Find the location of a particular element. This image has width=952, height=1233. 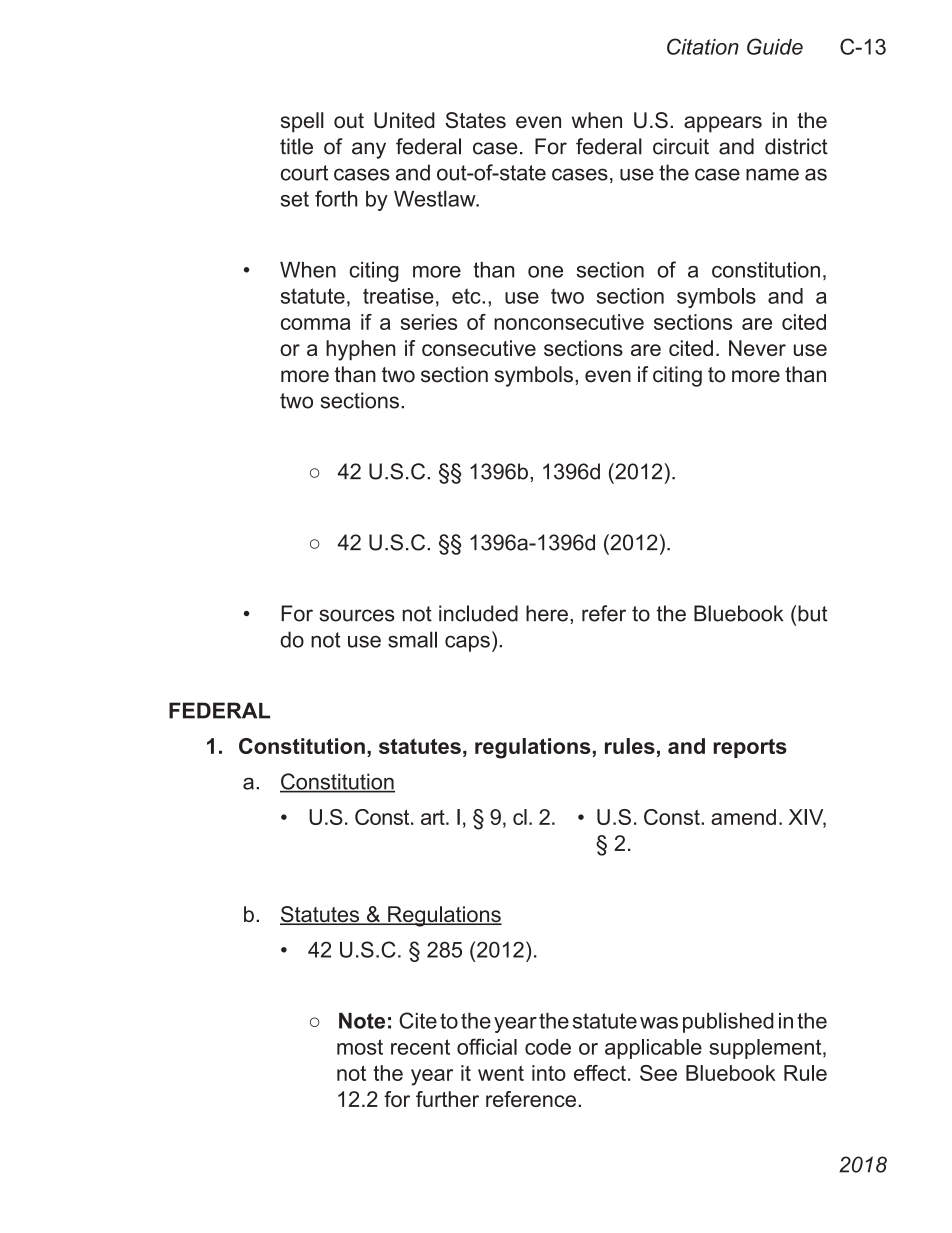

one is located at coordinates (545, 272).
